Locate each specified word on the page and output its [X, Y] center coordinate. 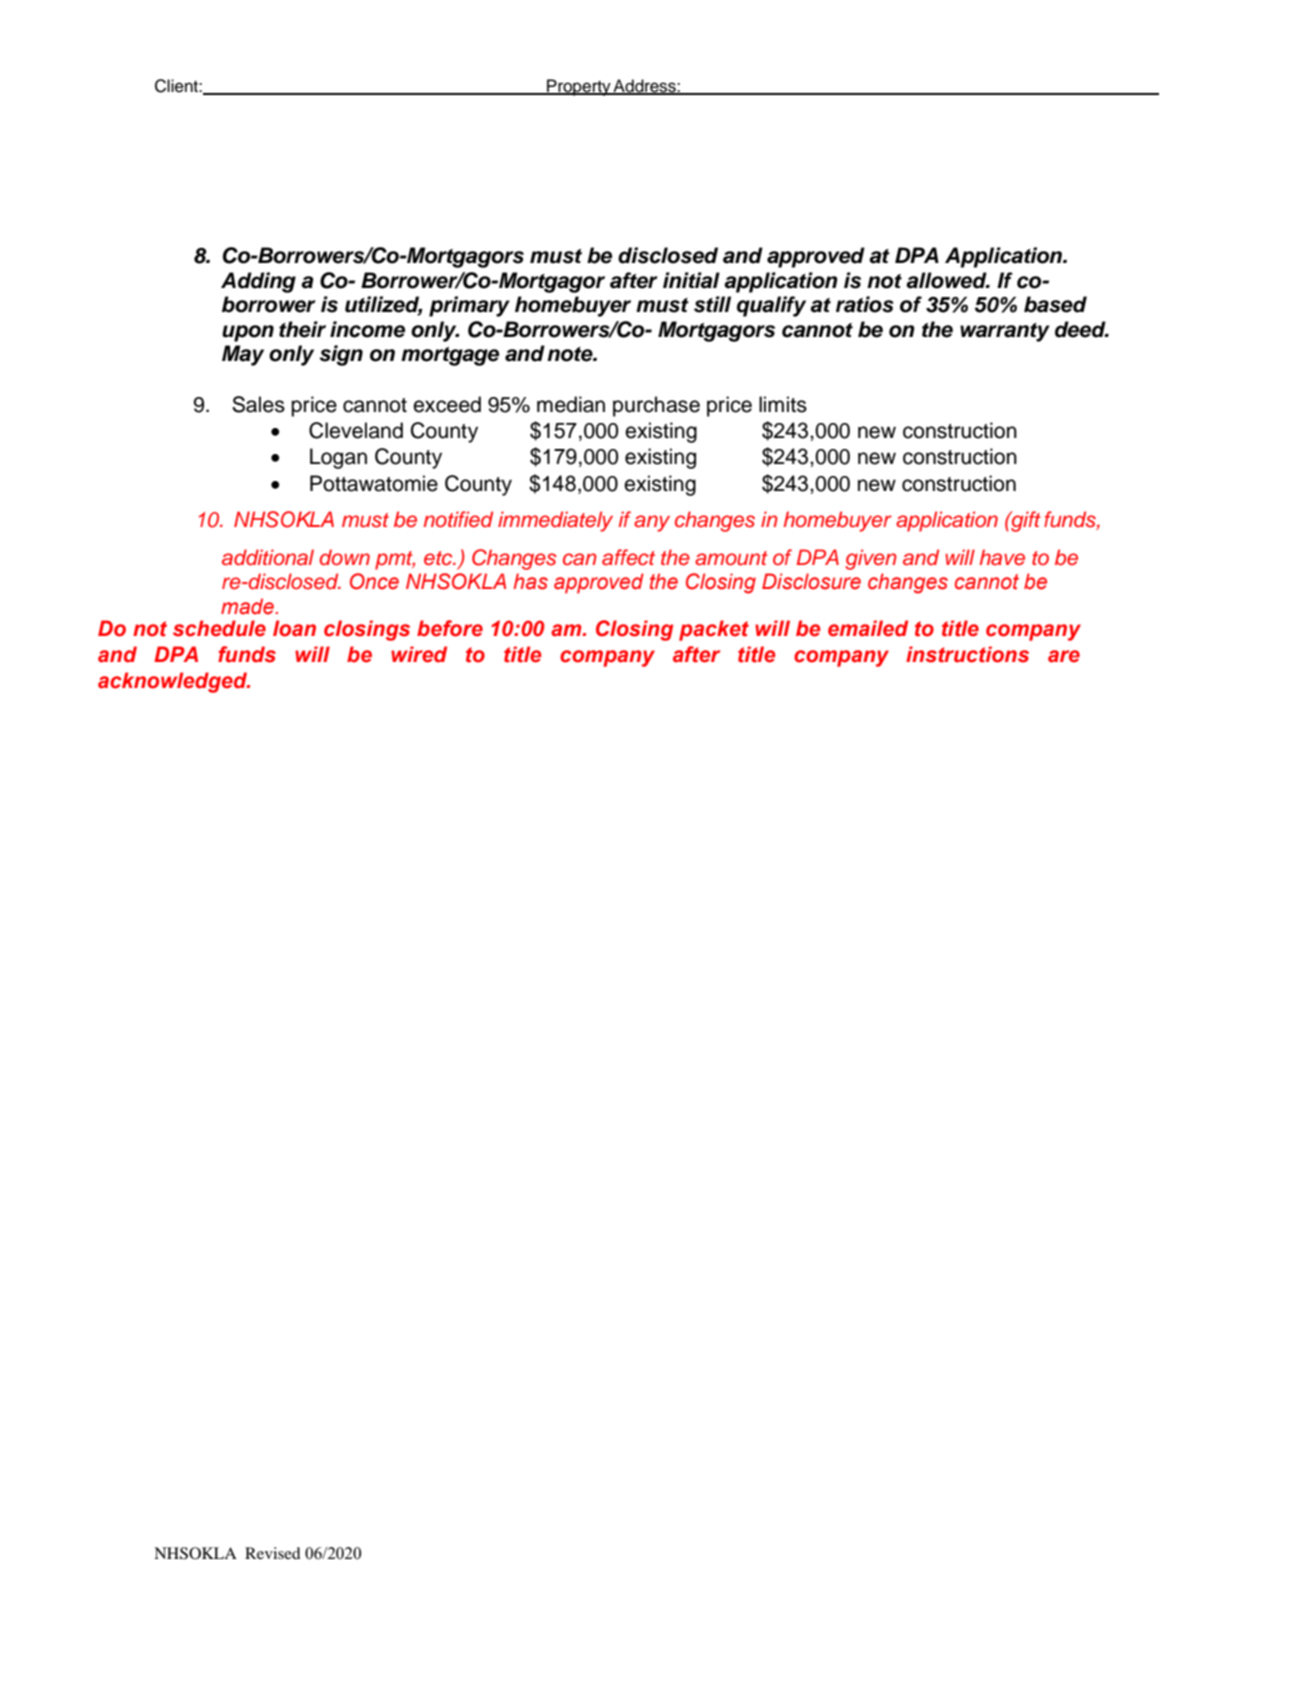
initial [691, 280]
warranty [1005, 332]
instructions [967, 654]
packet [714, 630]
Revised [273, 1553]
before [450, 628]
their [302, 329]
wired [419, 654]
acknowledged [174, 682]
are [1064, 656]
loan [294, 628]
